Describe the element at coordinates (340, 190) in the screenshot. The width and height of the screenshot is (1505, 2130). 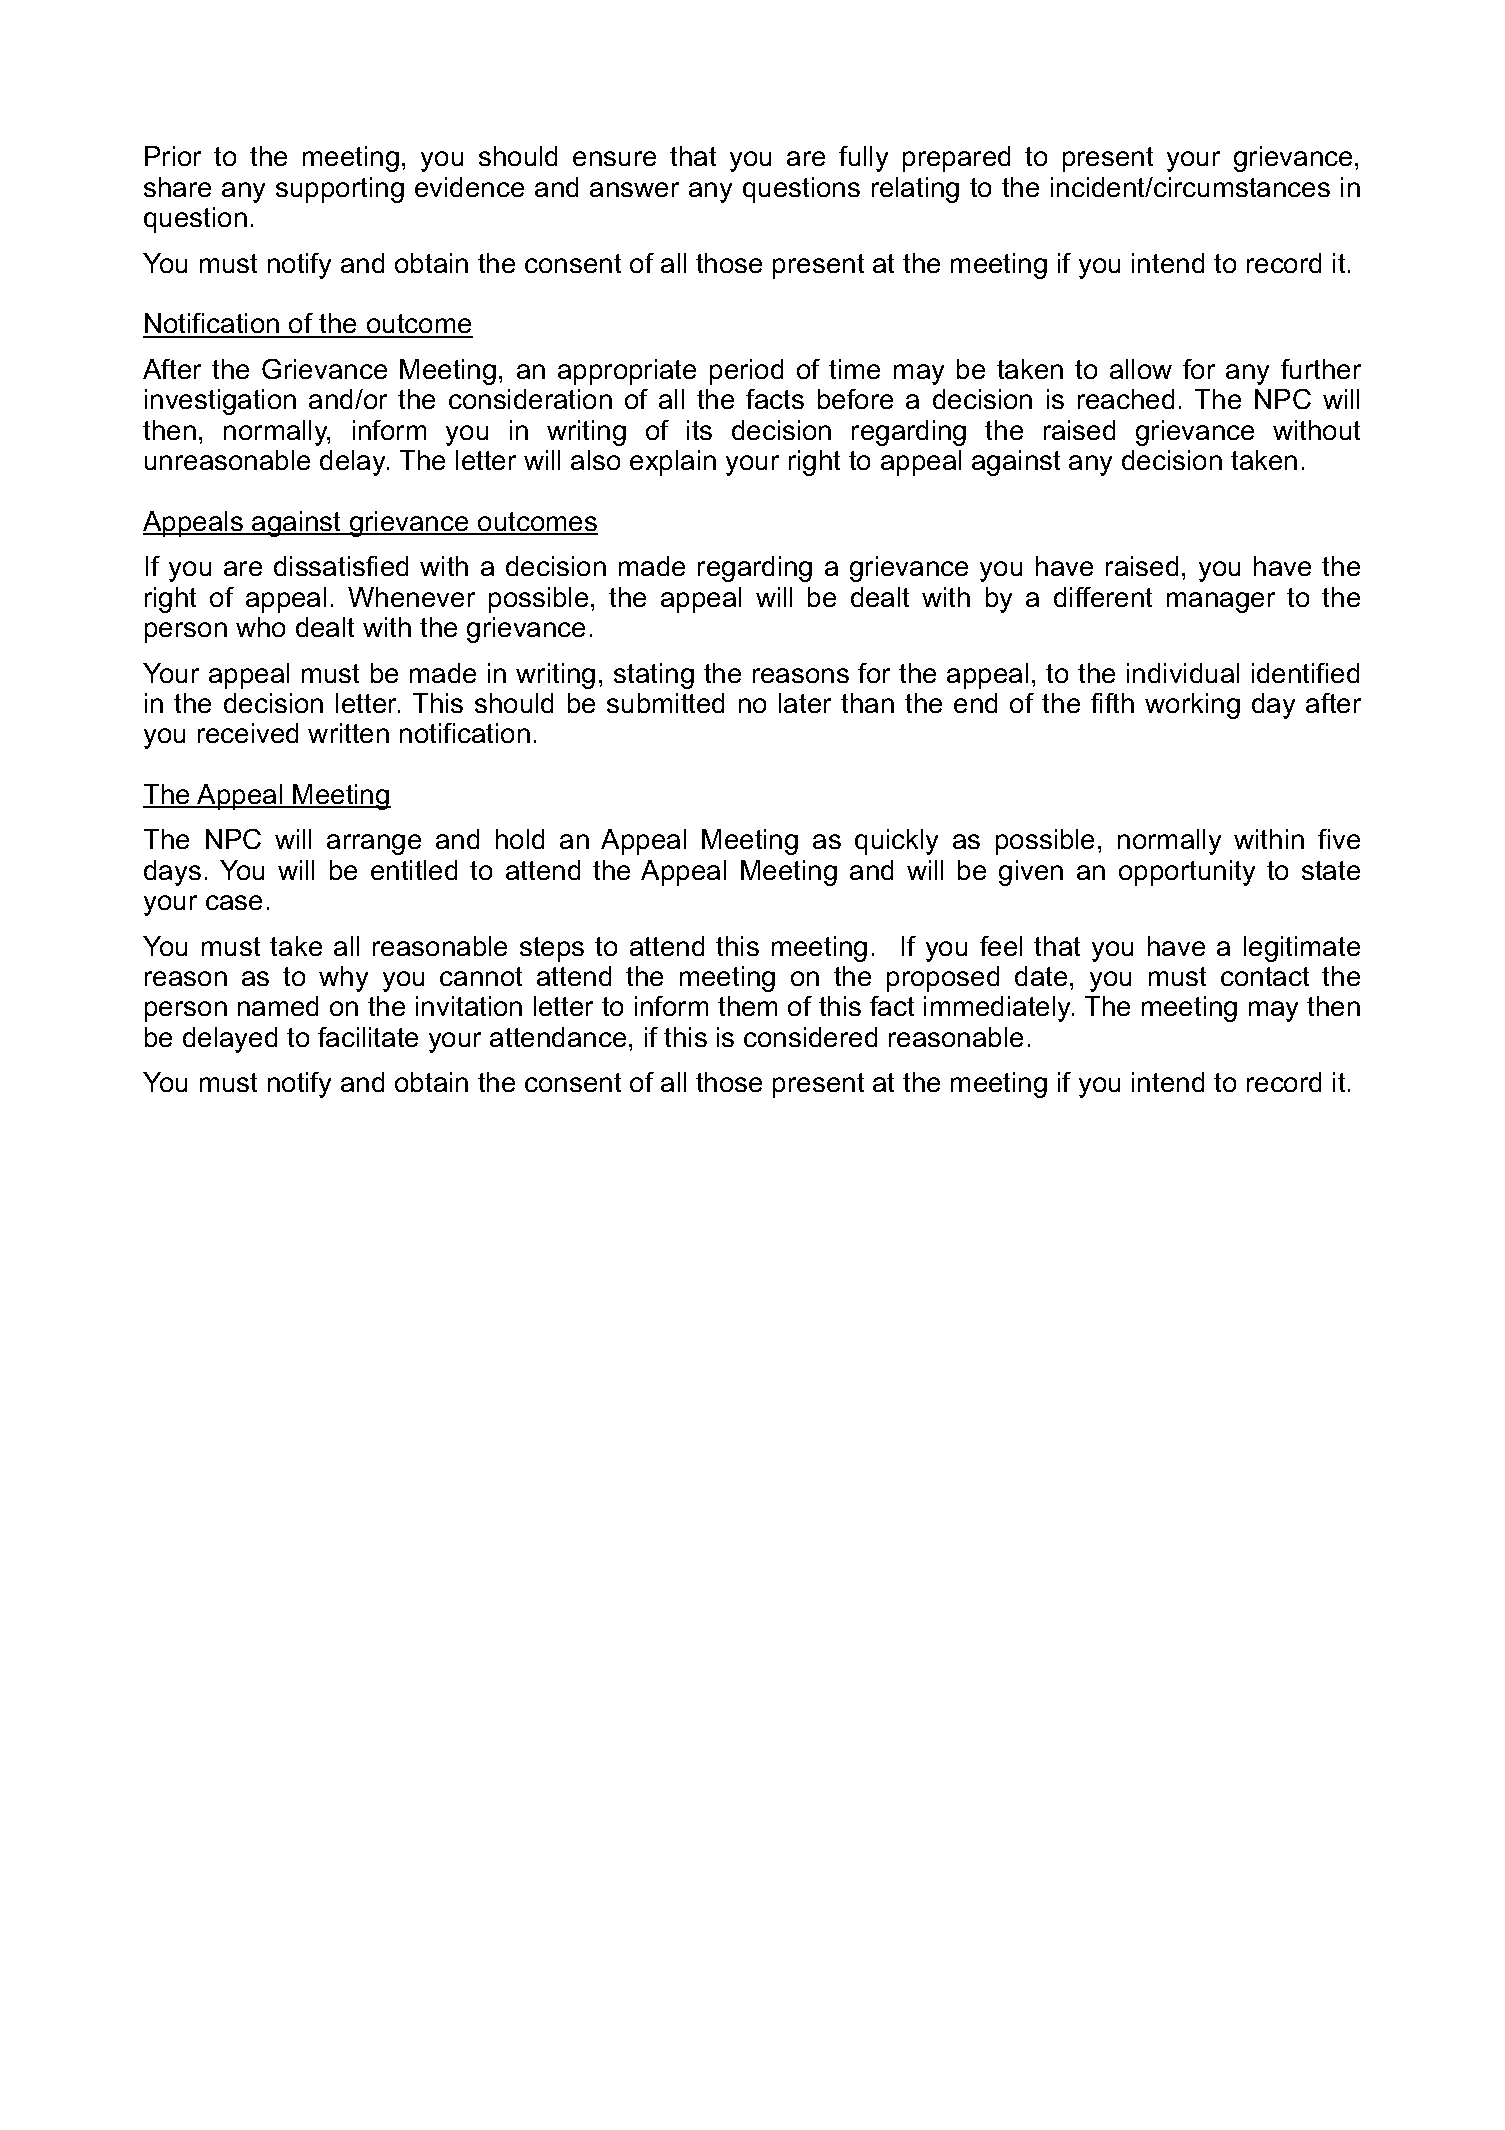
I see `supporting` at that location.
